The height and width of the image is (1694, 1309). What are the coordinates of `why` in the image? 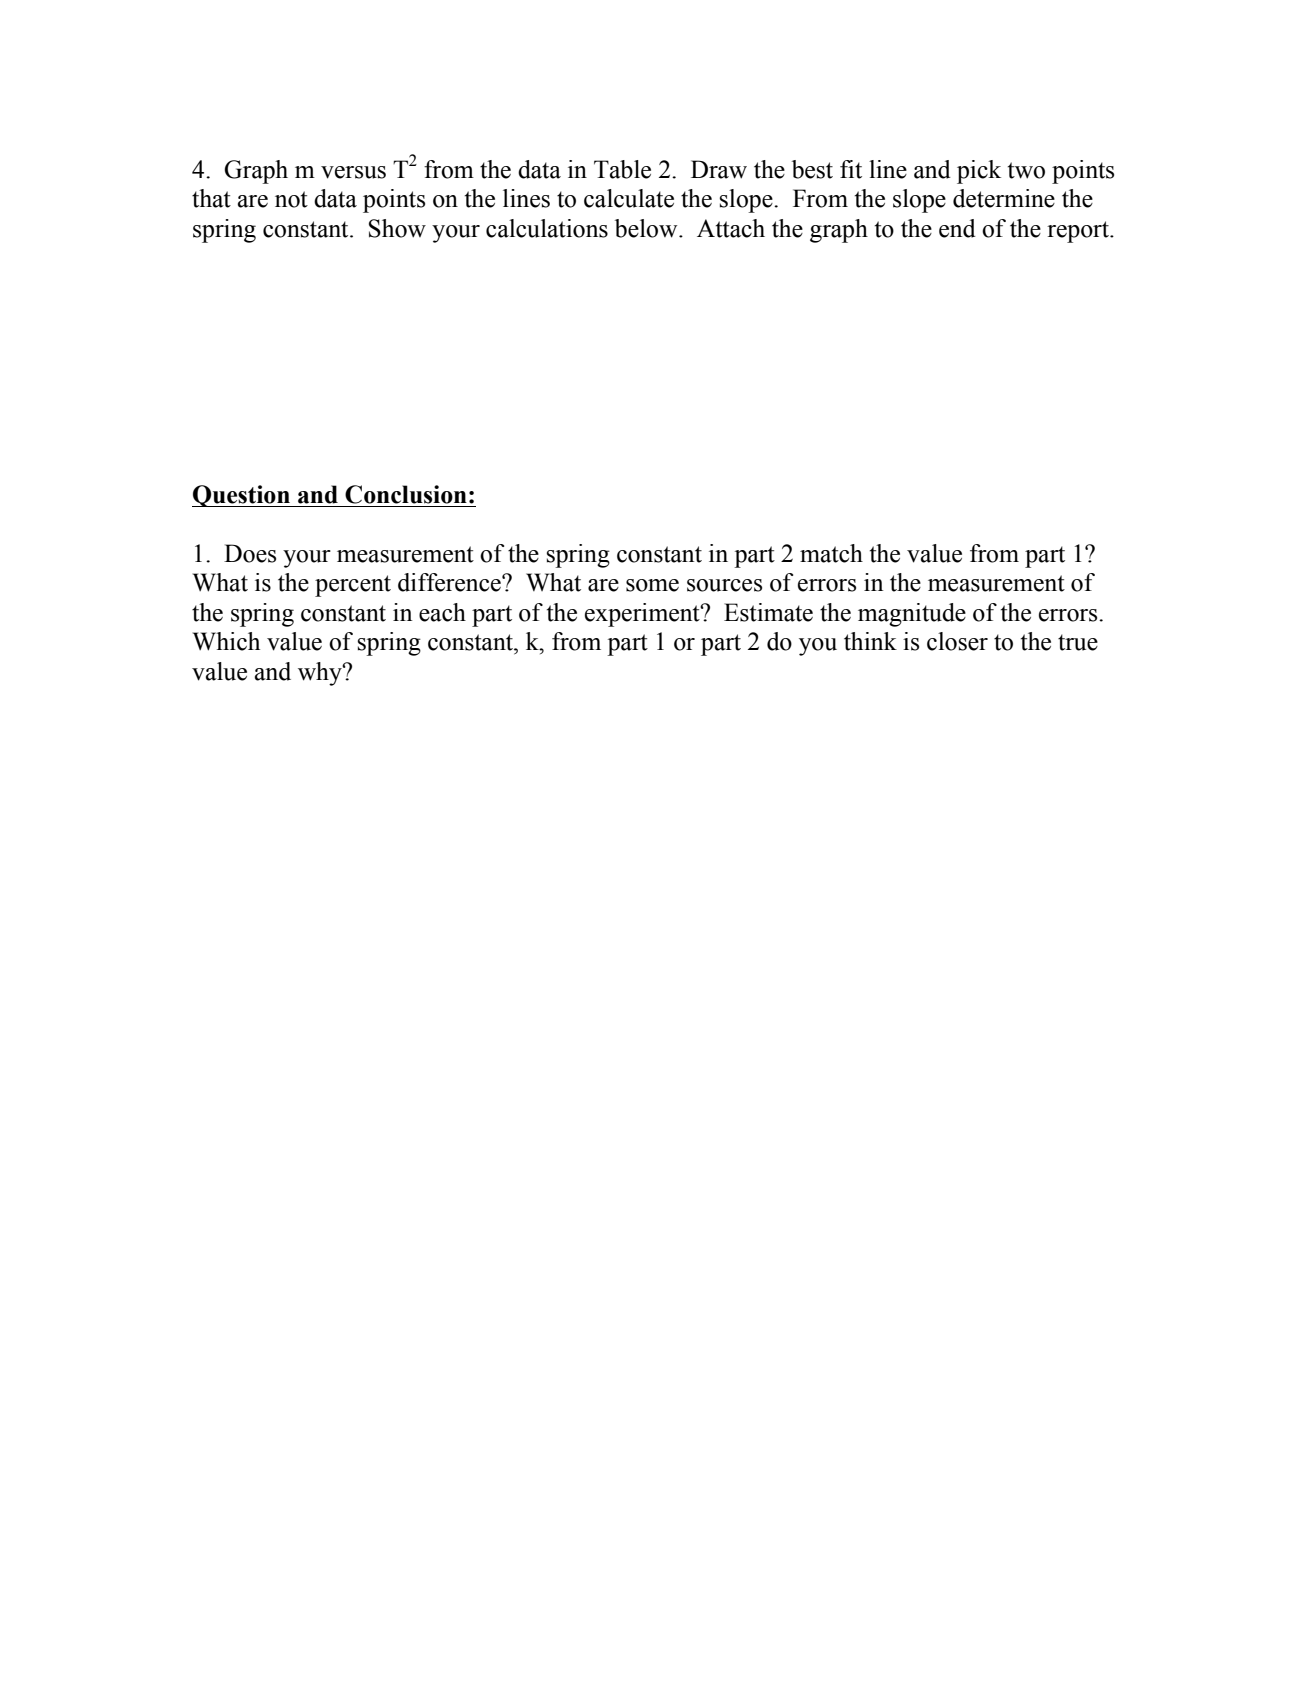 It's located at (321, 674).
